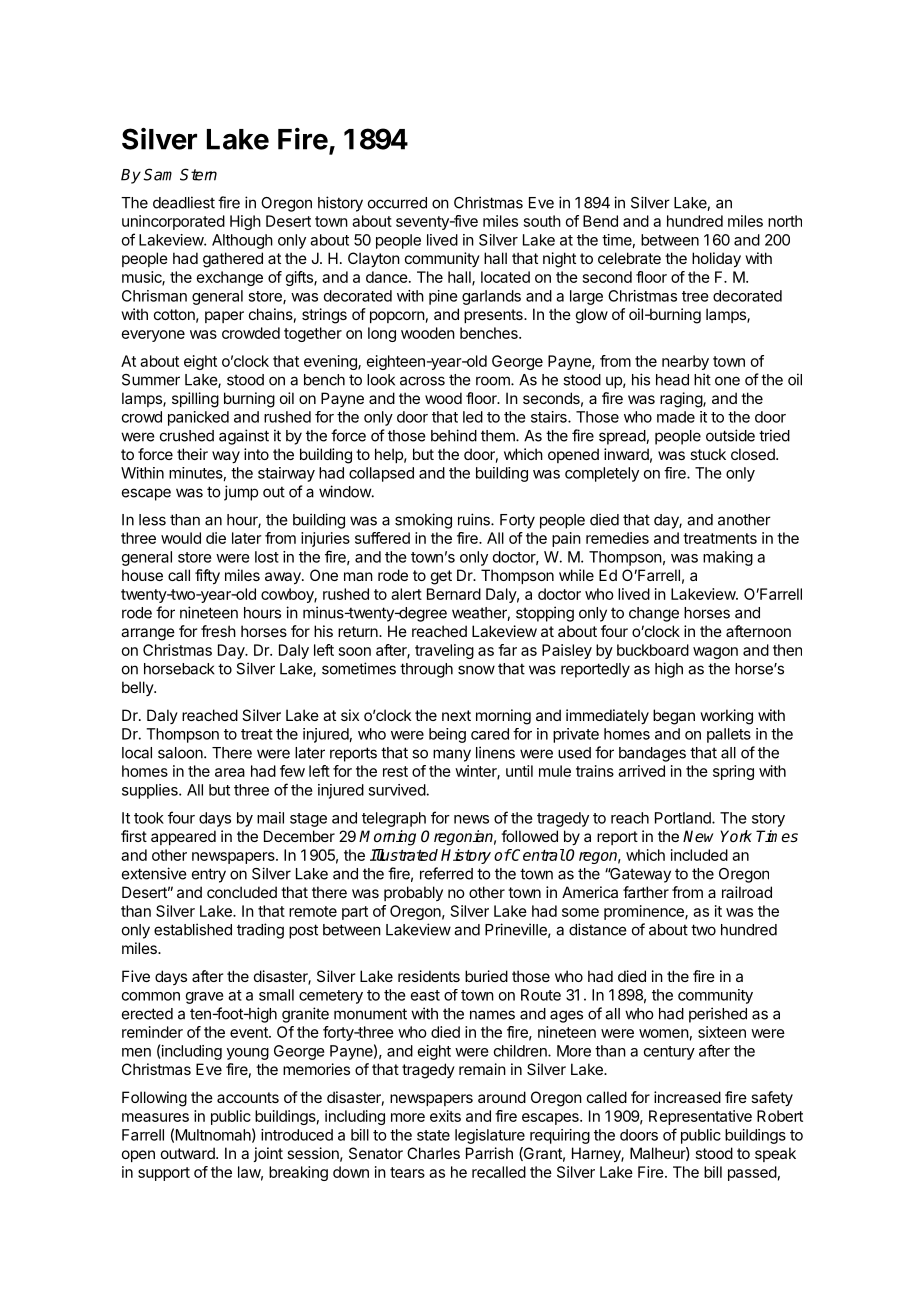 The image size is (924, 1308). What do you see at coordinates (475, 519) in the screenshot?
I see `ruins` at bounding box center [475, 519].
